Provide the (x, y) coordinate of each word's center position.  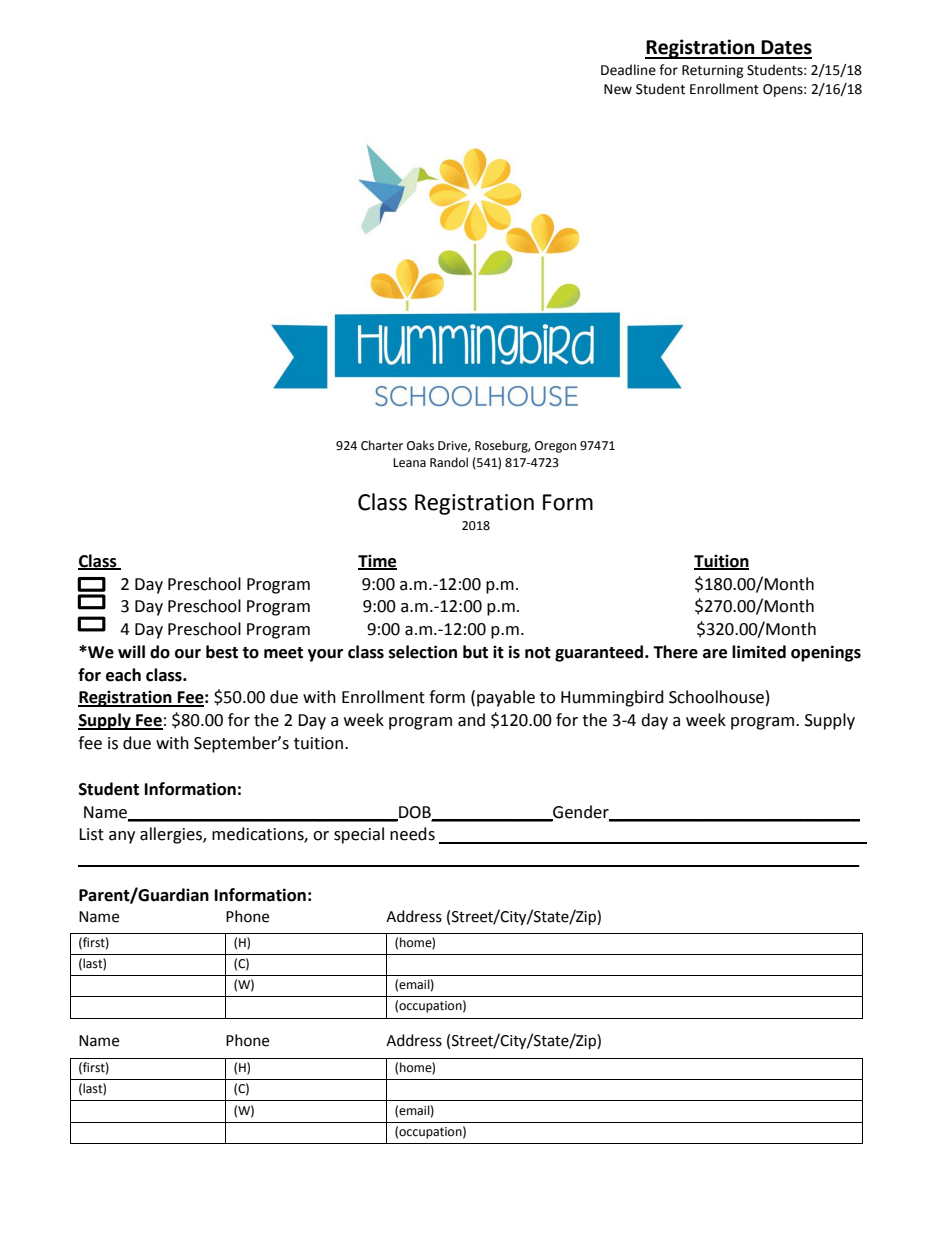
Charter (382, 445)
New (618, 89)
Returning (713, 71)
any (122, 837)
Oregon (555, 447)
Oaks (420, 445)
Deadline (628, 70)
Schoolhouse (716, 697)
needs (412, 834)
